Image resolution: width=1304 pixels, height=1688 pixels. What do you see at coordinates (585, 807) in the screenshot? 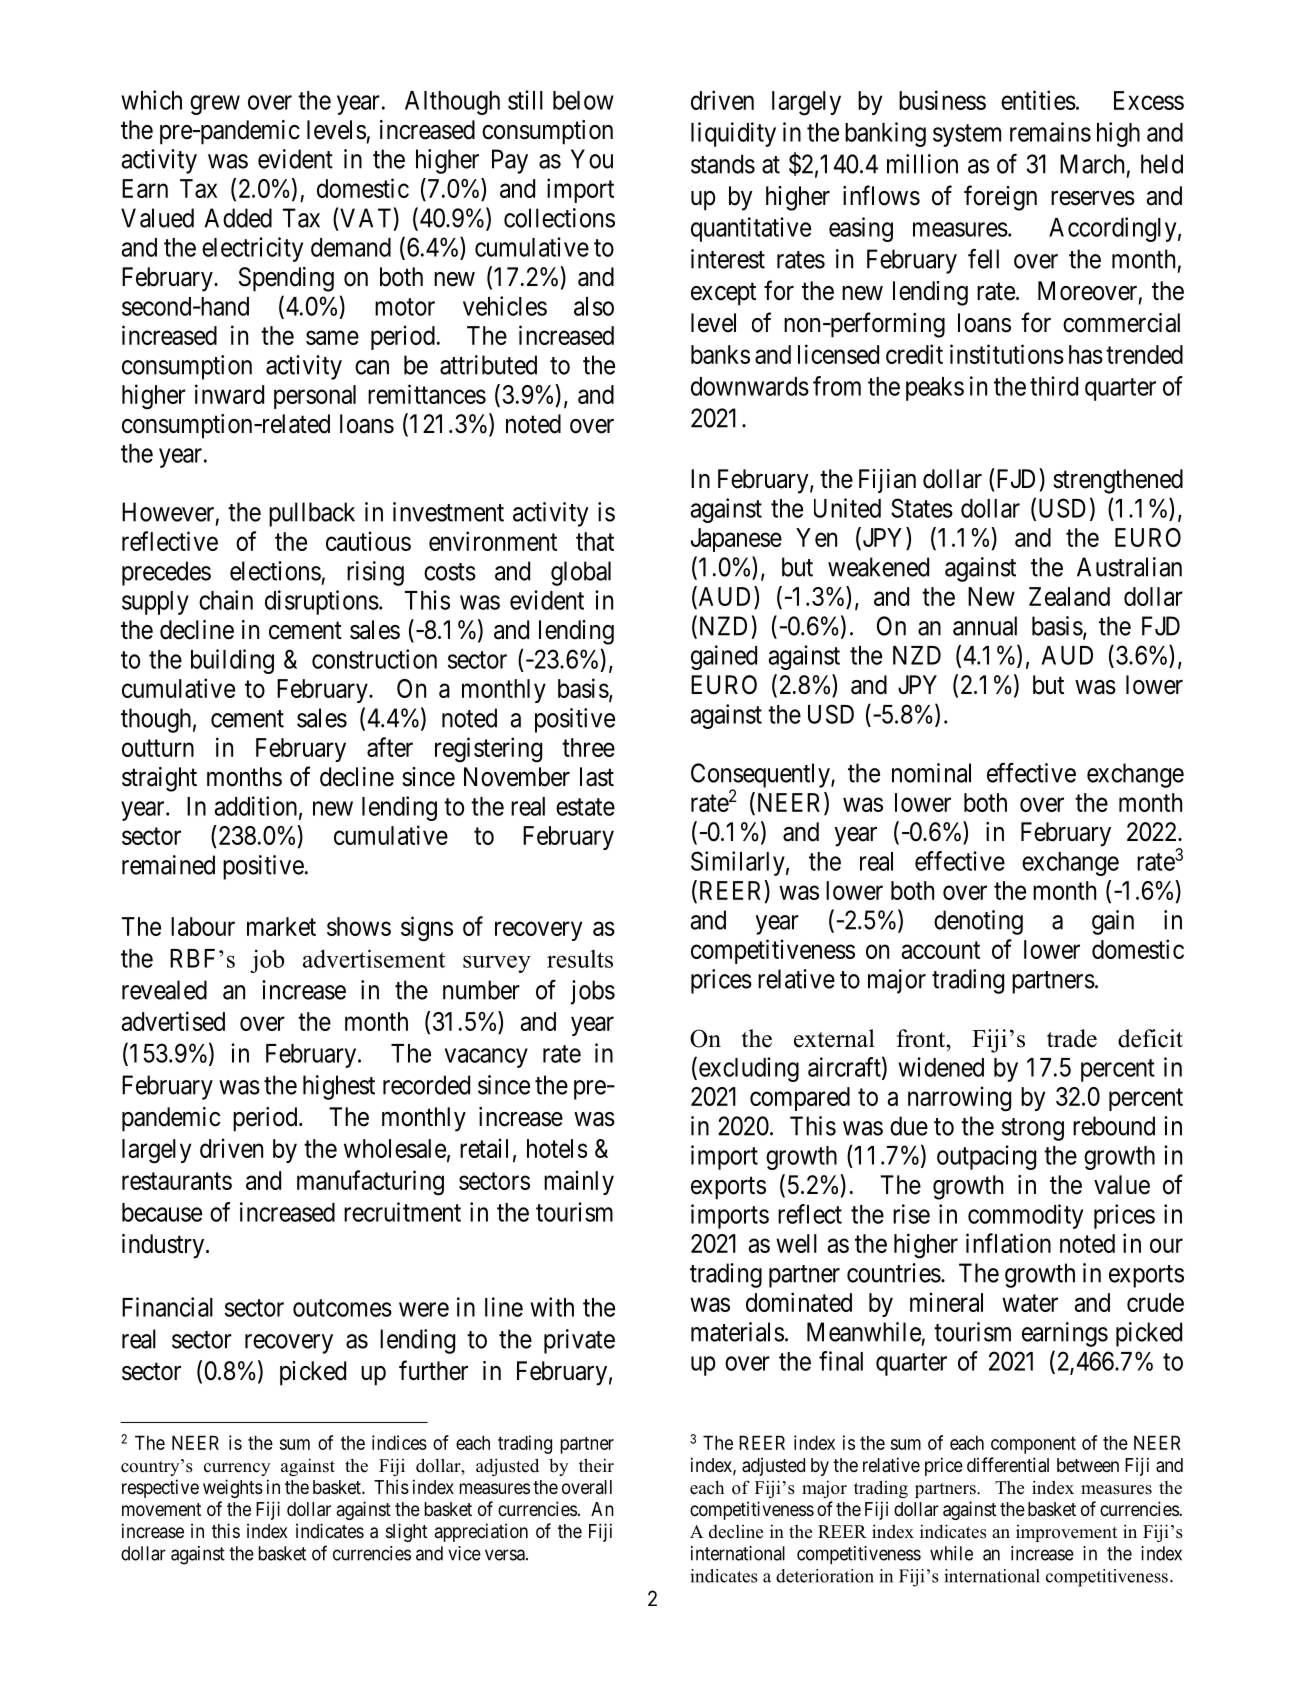
I see `estate` at bounding box center [585, 807].
